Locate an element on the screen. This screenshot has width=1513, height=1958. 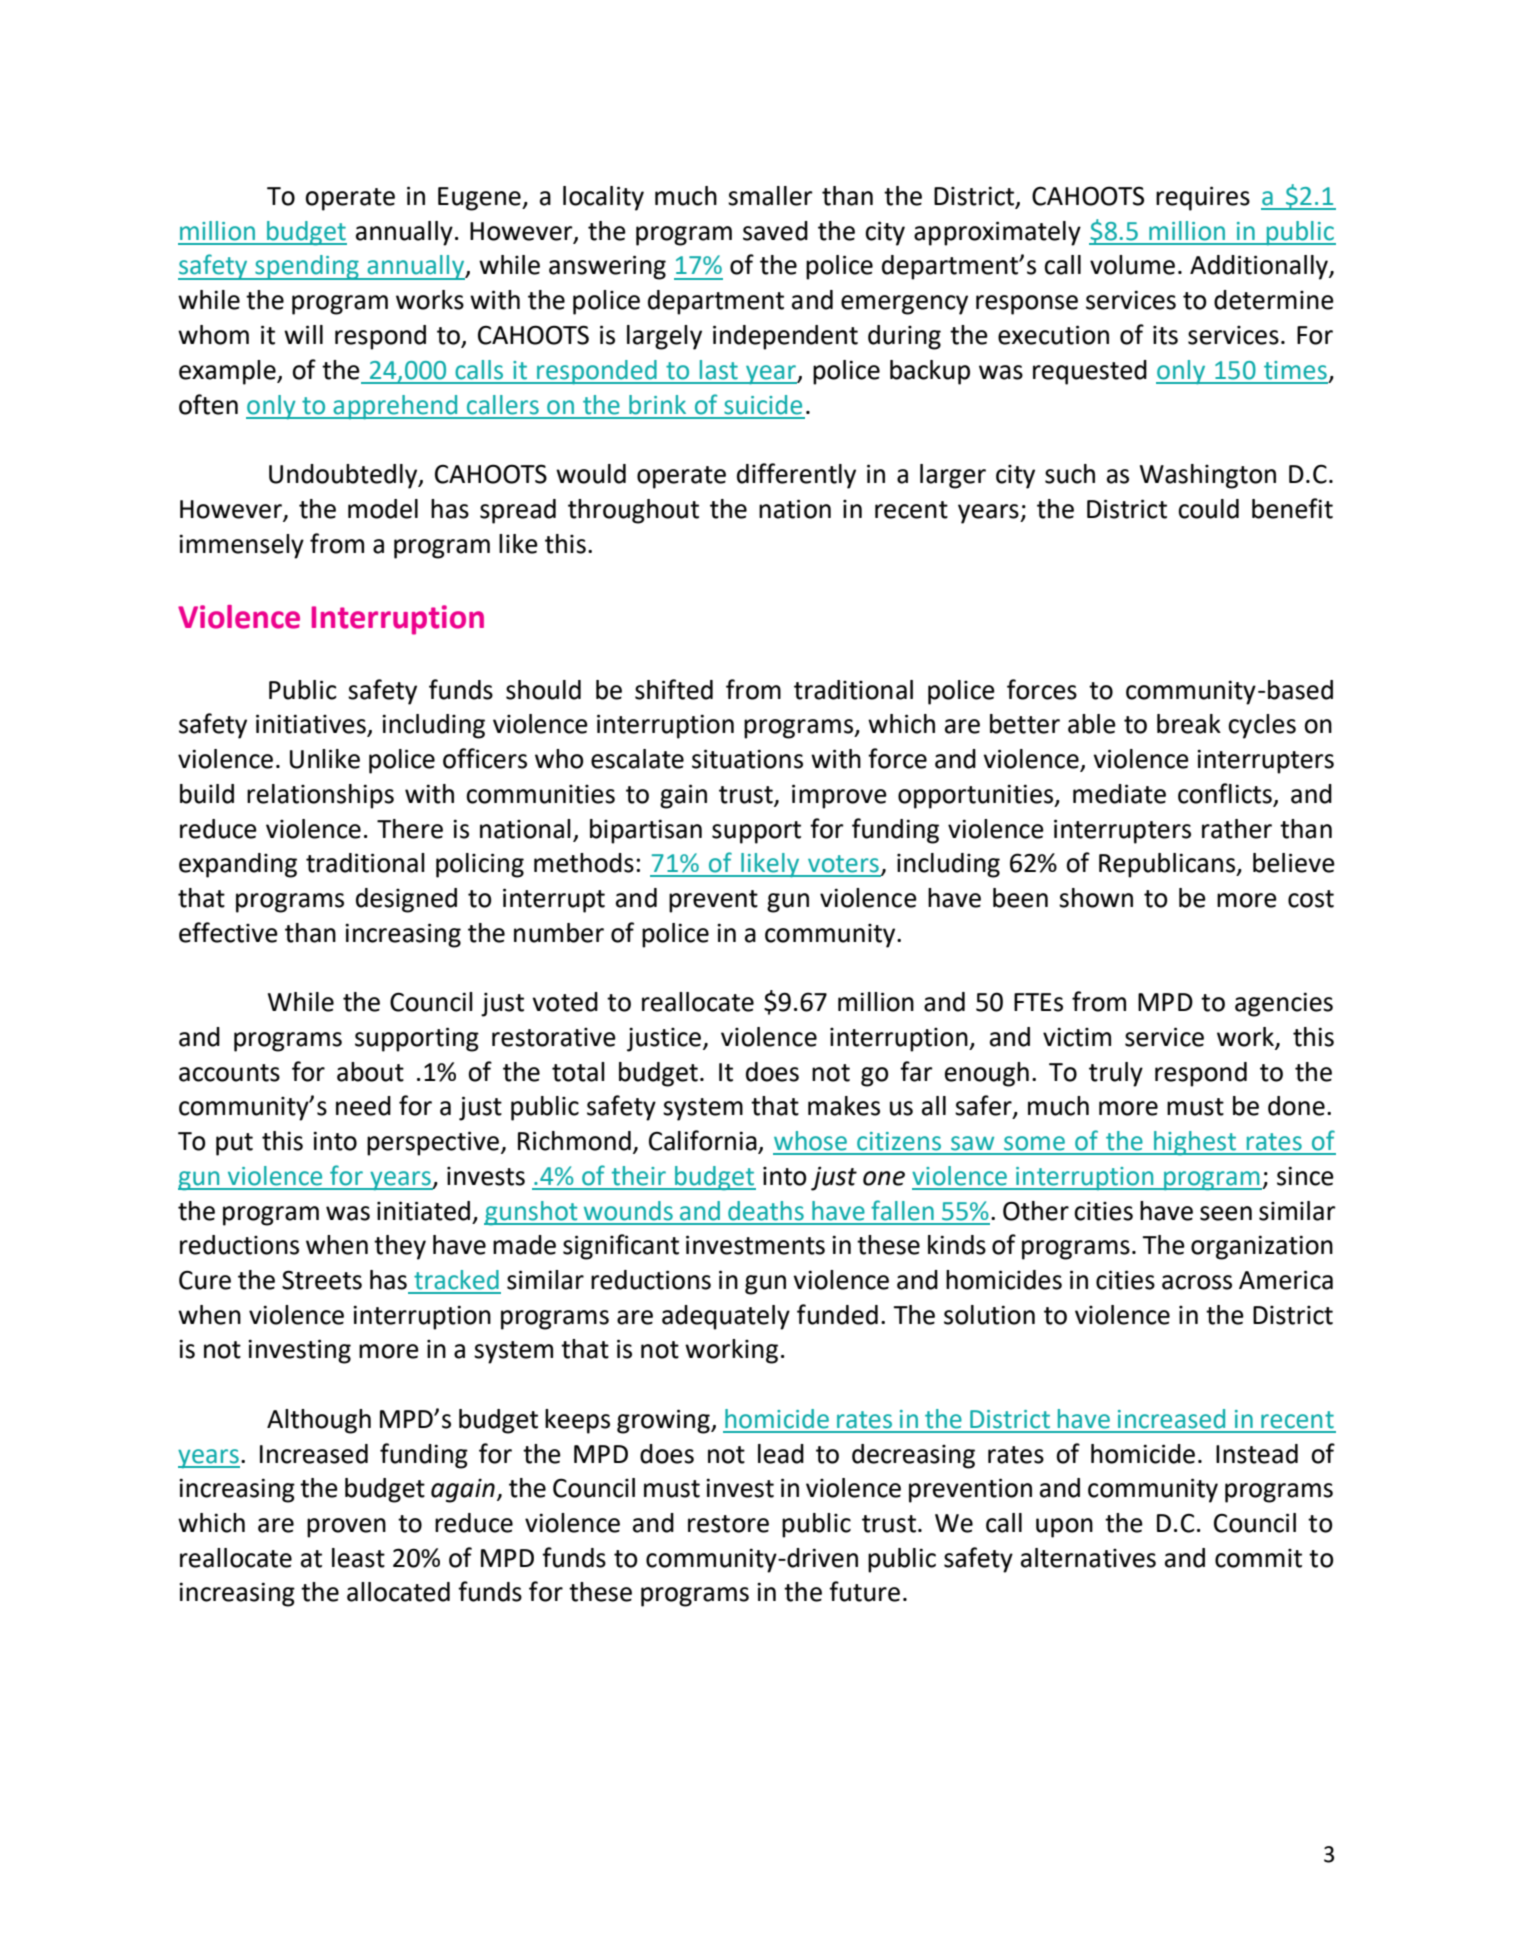
spending is located at coordinates (307, 267).
